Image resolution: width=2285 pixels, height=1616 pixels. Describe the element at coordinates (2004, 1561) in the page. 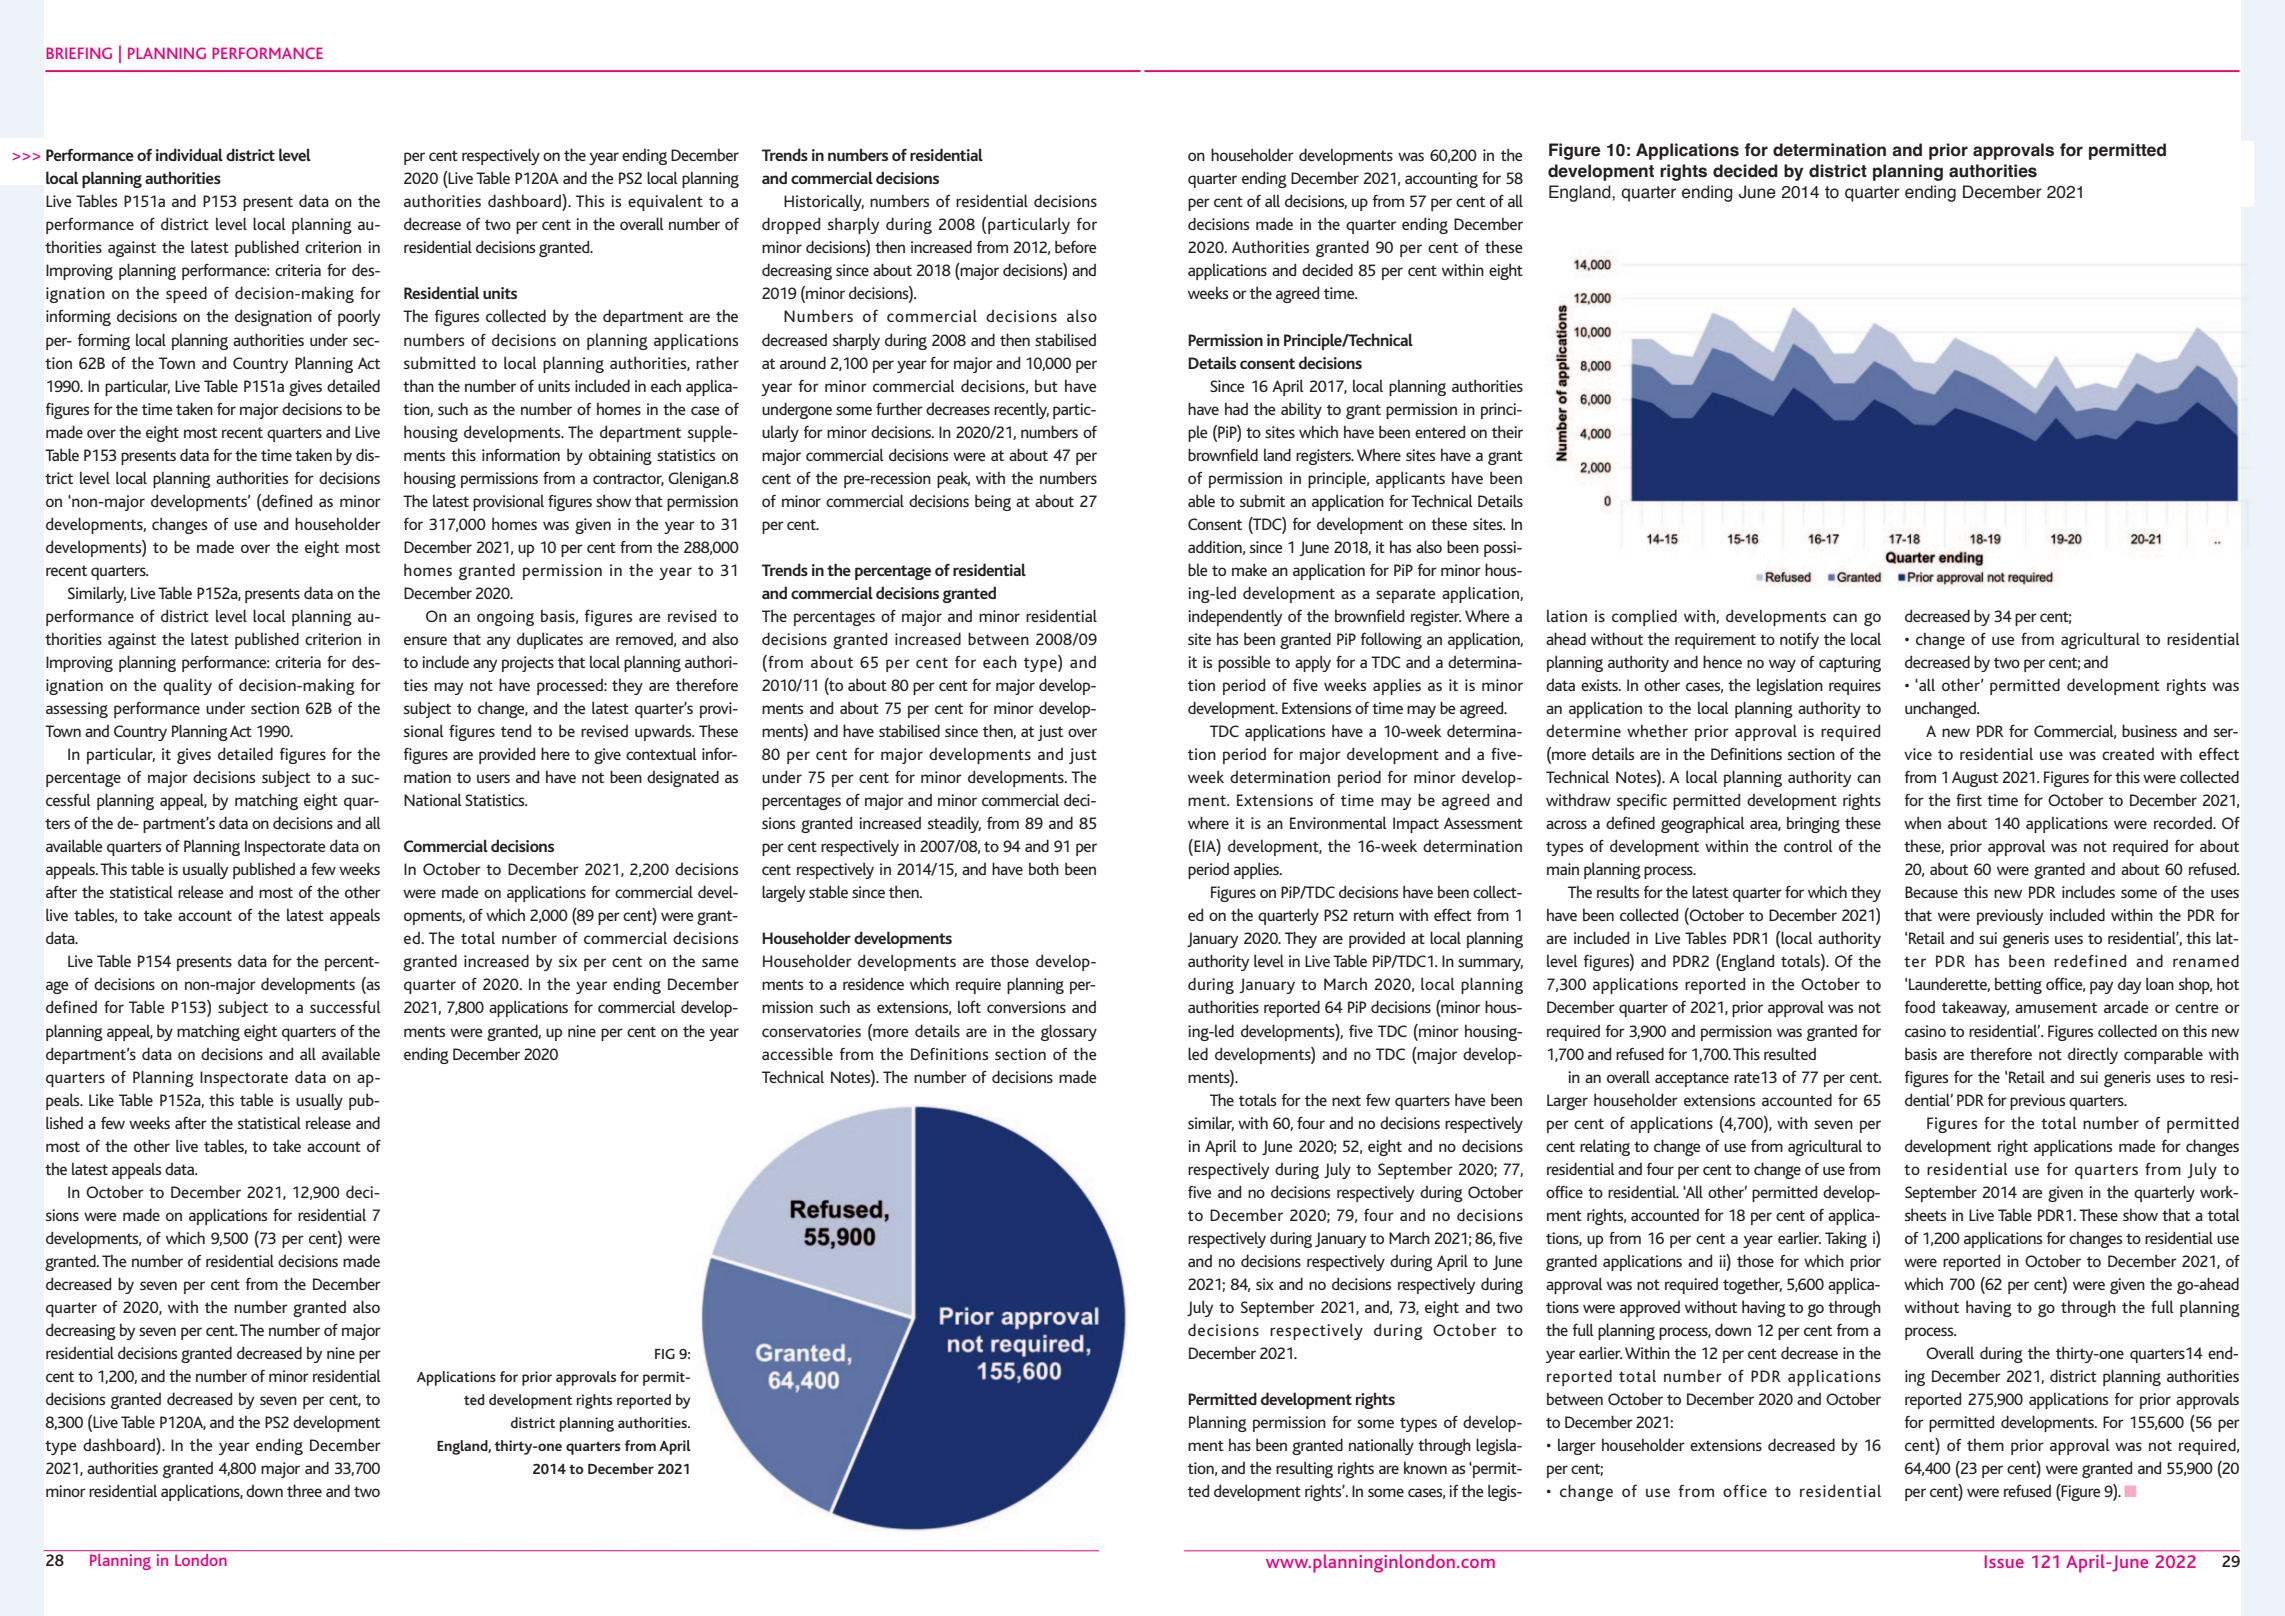

I see `Issue` at that location.
